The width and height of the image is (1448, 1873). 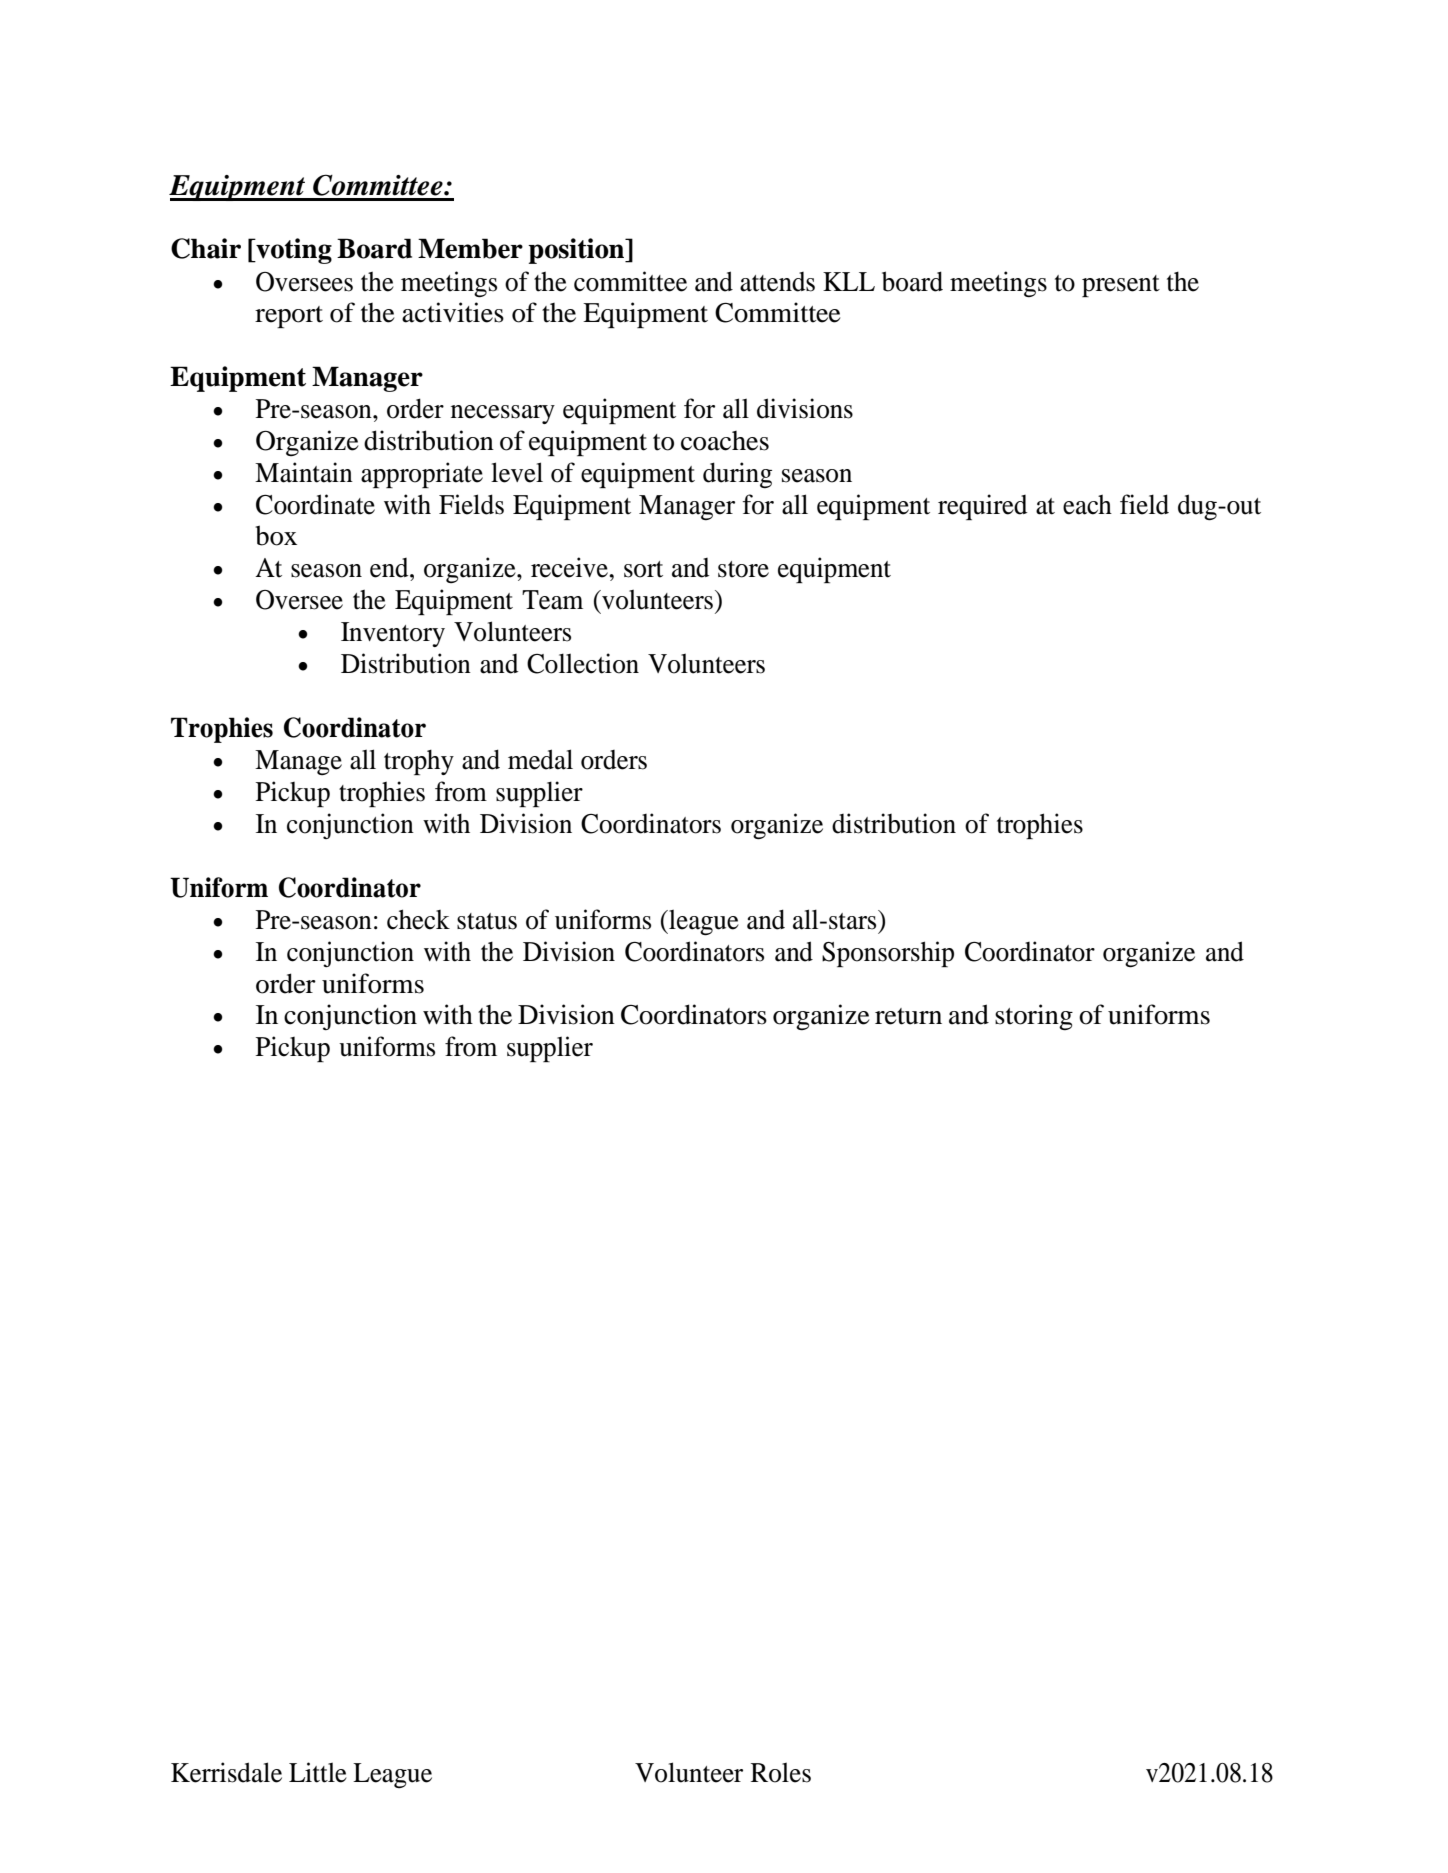 I want to click on present, so click(x=1121, y=286).
